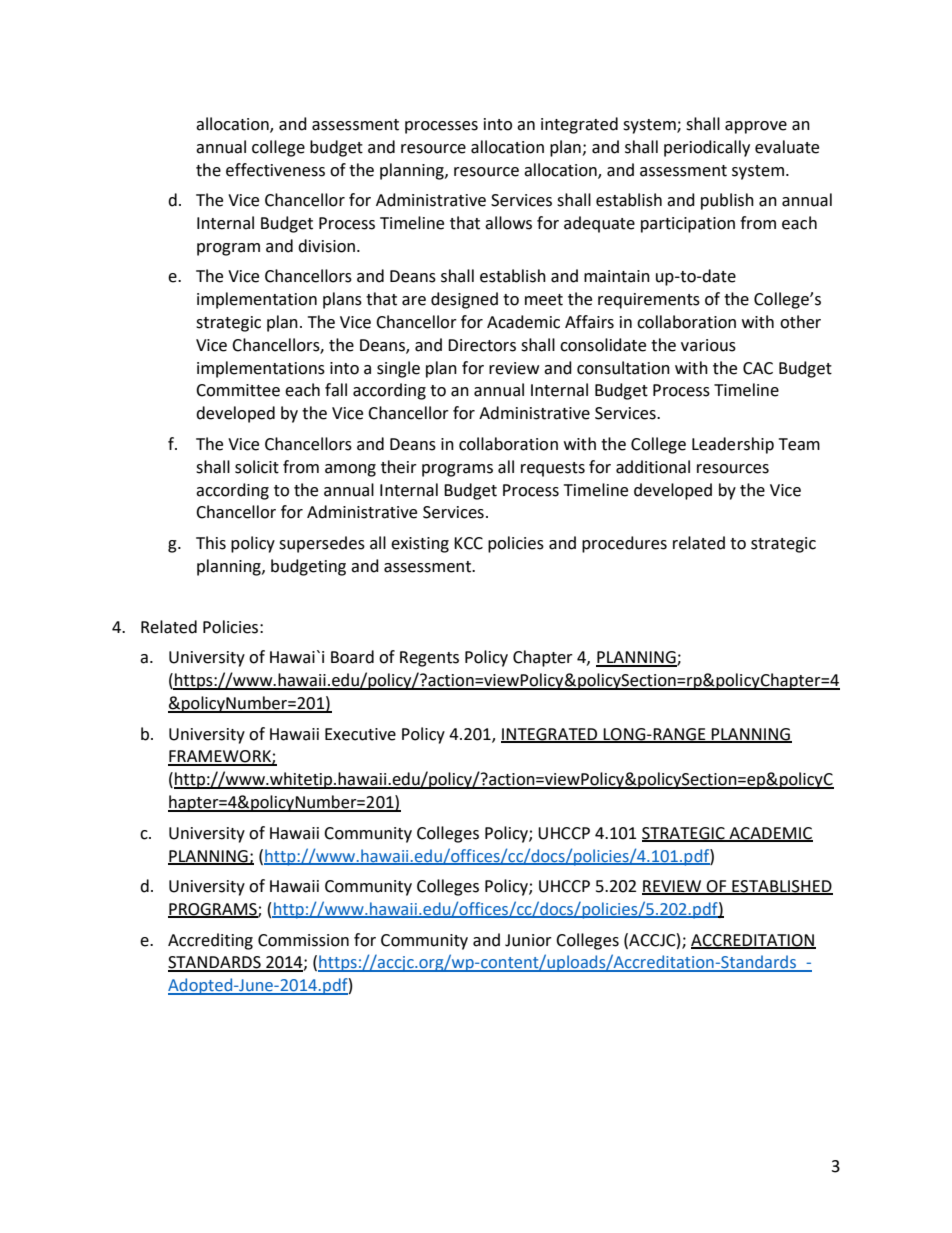 Image resolution: width=952 pixels, height=1233 pixels. I want to click on effectiveness, so click(275, 170).
